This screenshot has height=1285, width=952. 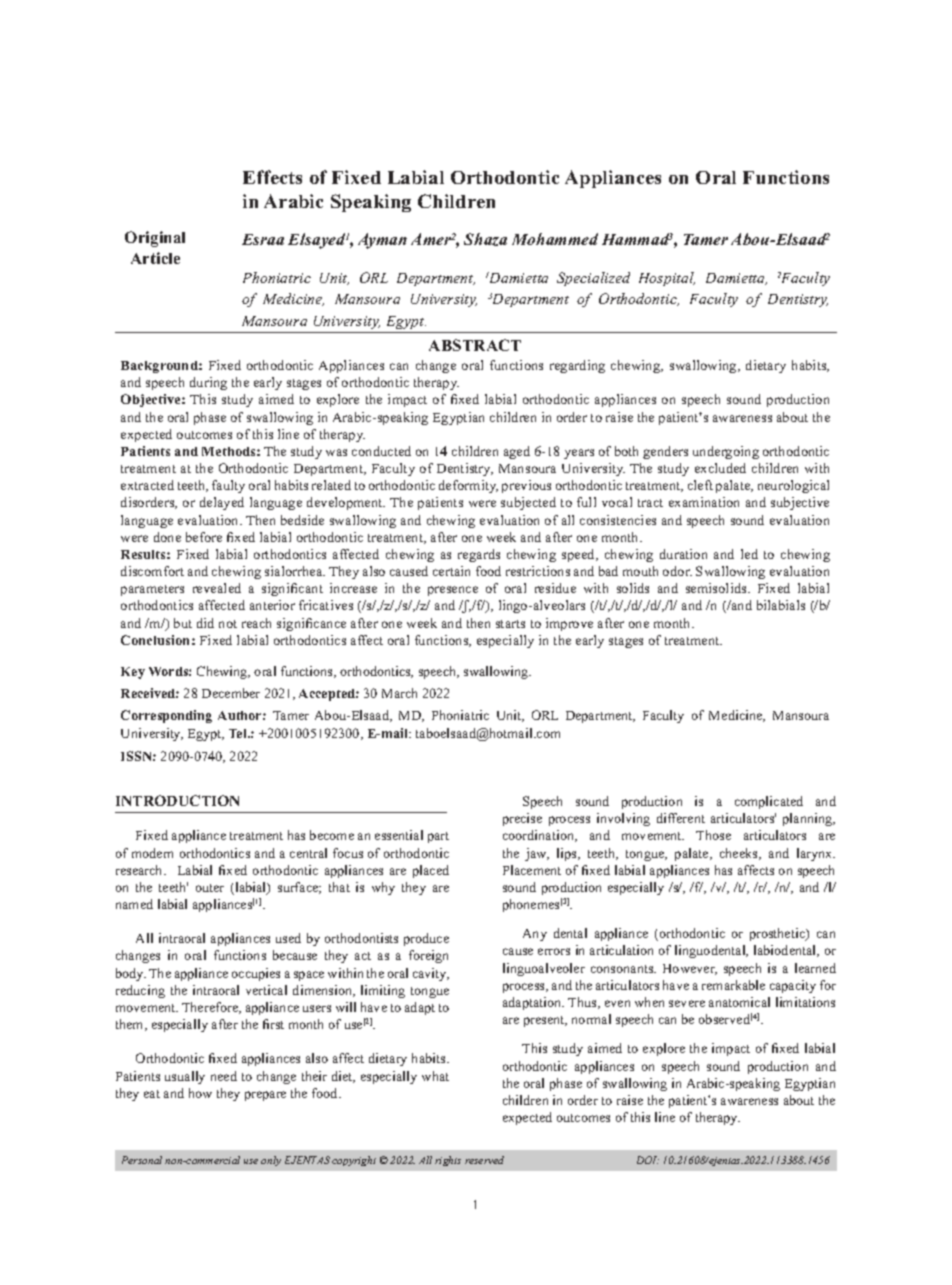 What do you see at coordinates (667, 279) in the screenshot?
I see `Hospital` at bounding box center [667, 279].
